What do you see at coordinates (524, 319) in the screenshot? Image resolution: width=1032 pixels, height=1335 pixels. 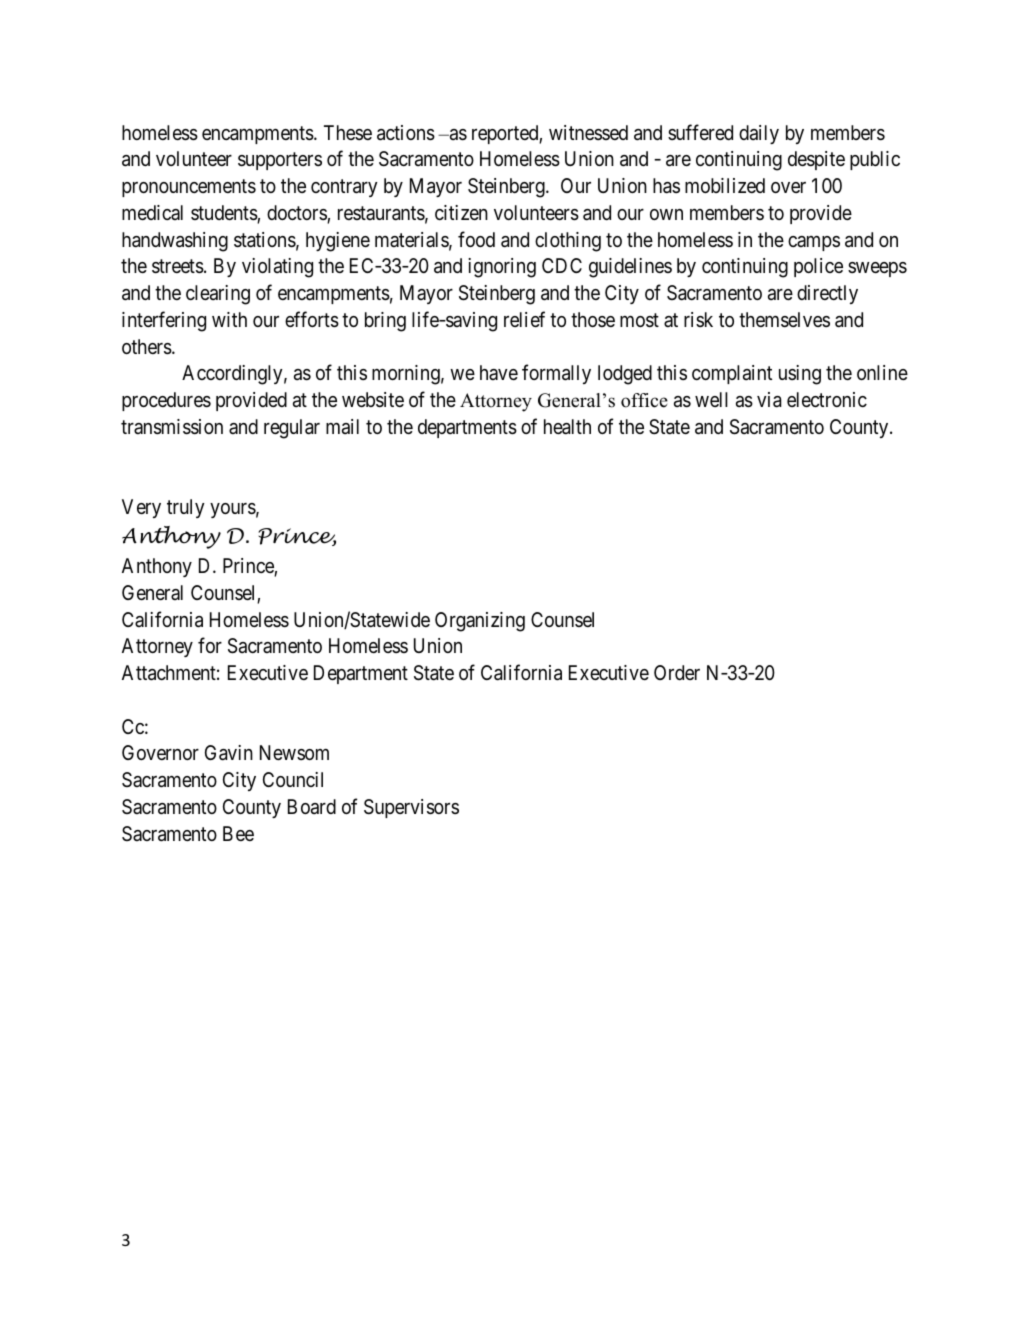 I see `relief` at bounding box center [524, 319].
